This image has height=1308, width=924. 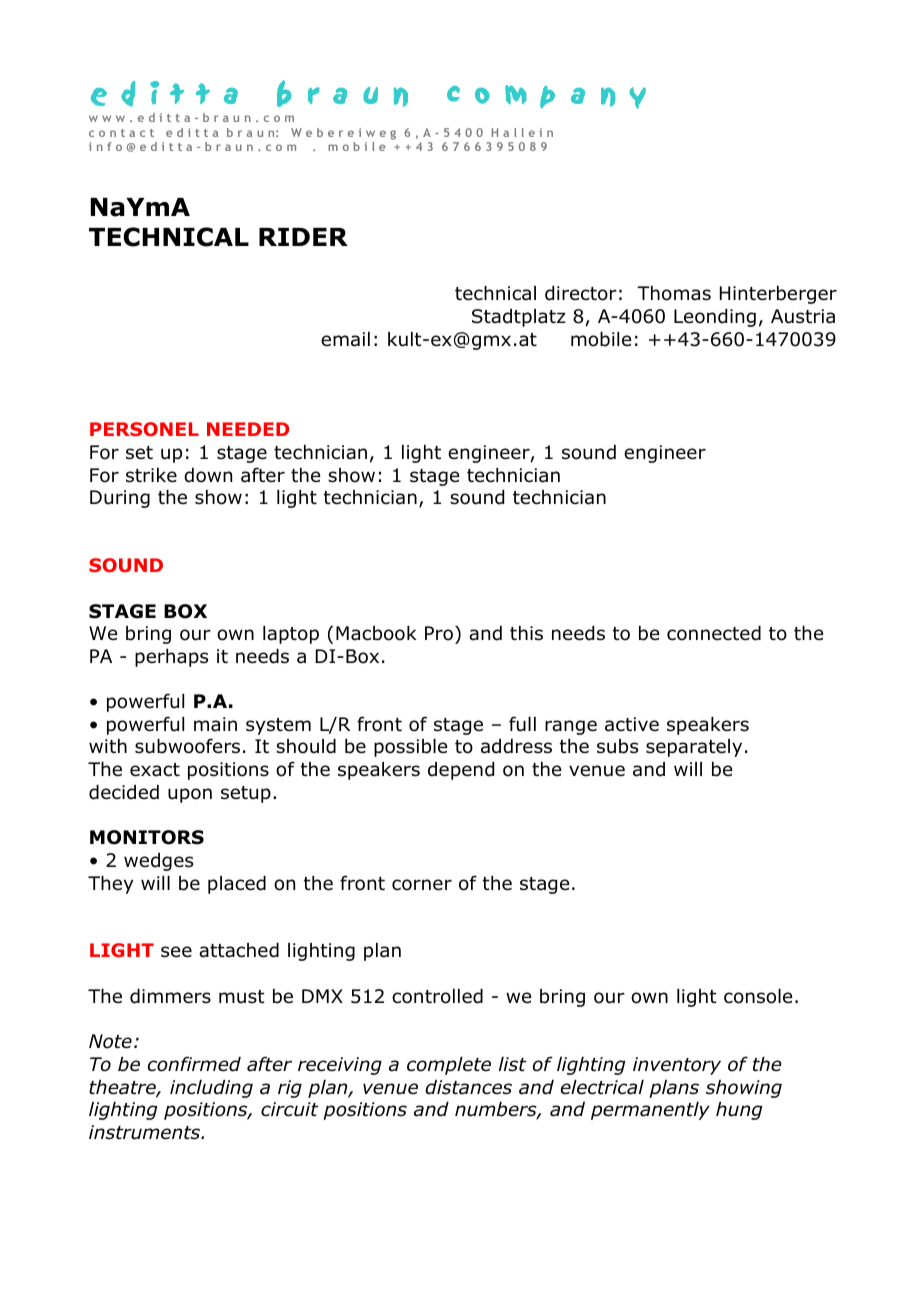 I want to click on director, so click(x=581, y=293).
